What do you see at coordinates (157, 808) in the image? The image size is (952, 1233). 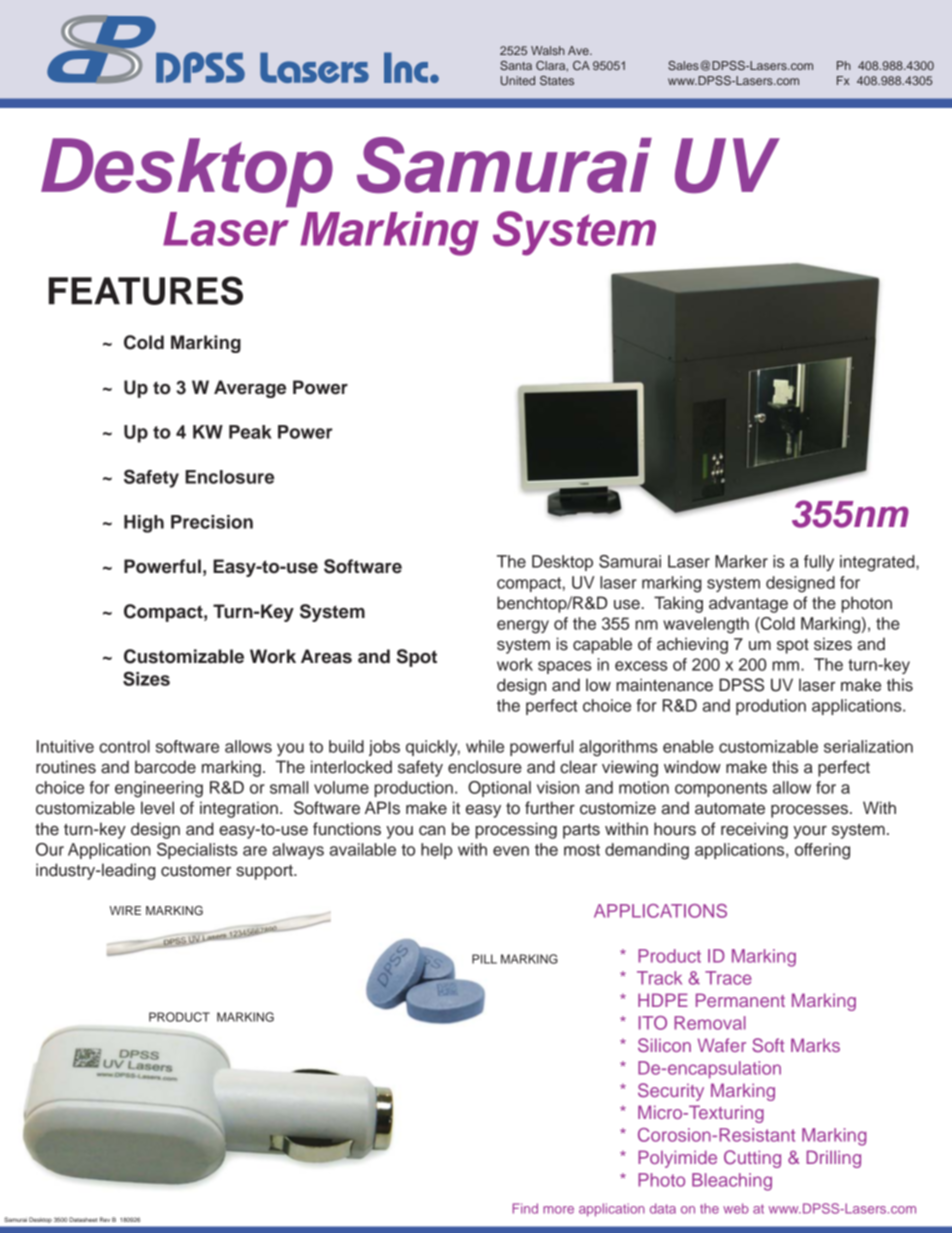 I see `level` at bounding box center [157, 808].
